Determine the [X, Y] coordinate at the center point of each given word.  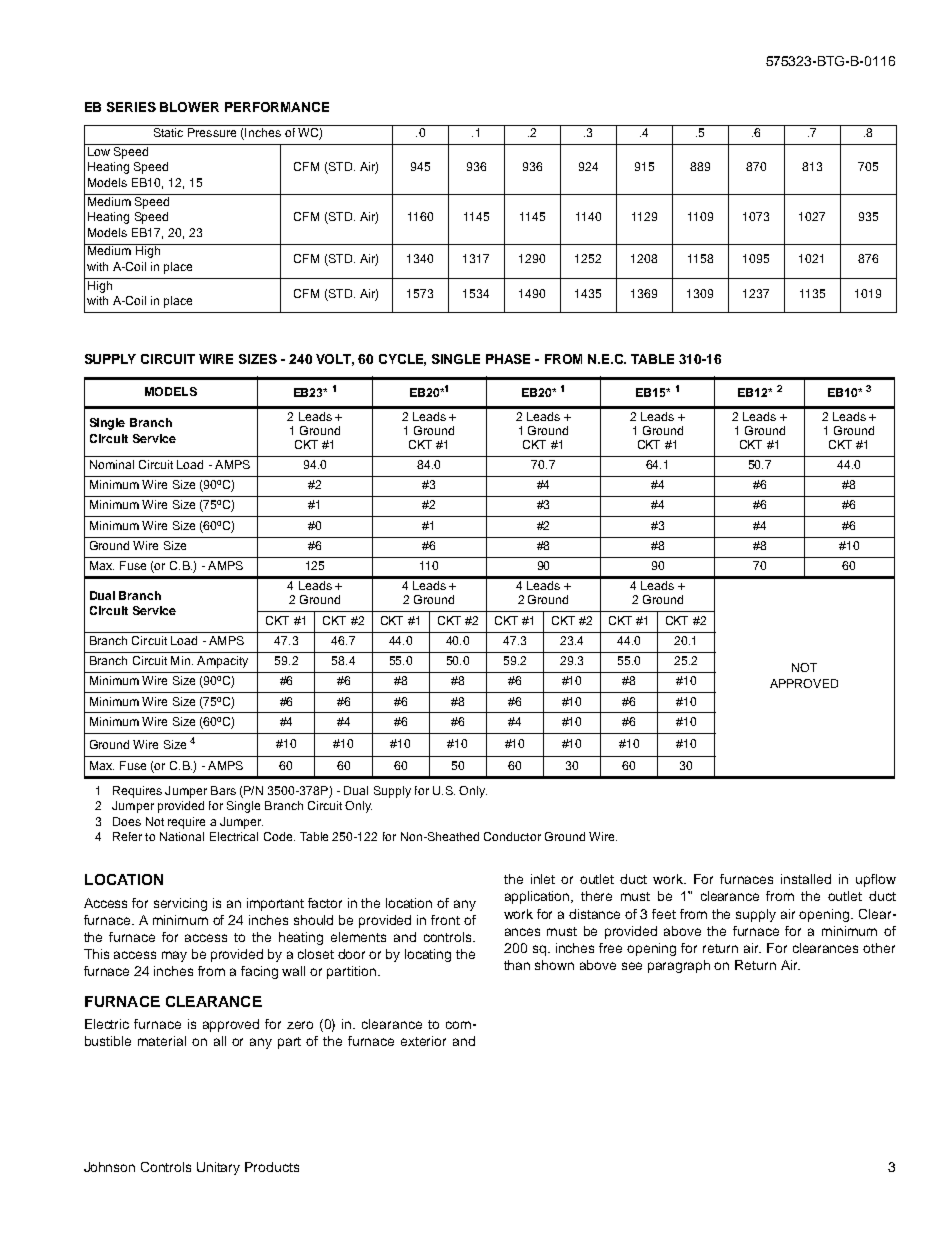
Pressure [212, 132]
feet [664, 914]
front [445, 920]
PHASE [508, 359]
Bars [223, 790]
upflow [876, 880]
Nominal [112, 464]
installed [806, 879]
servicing [180, 904]
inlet [543, 879]
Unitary [218, 1168]
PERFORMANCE [277, 107]
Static [168, 132]
